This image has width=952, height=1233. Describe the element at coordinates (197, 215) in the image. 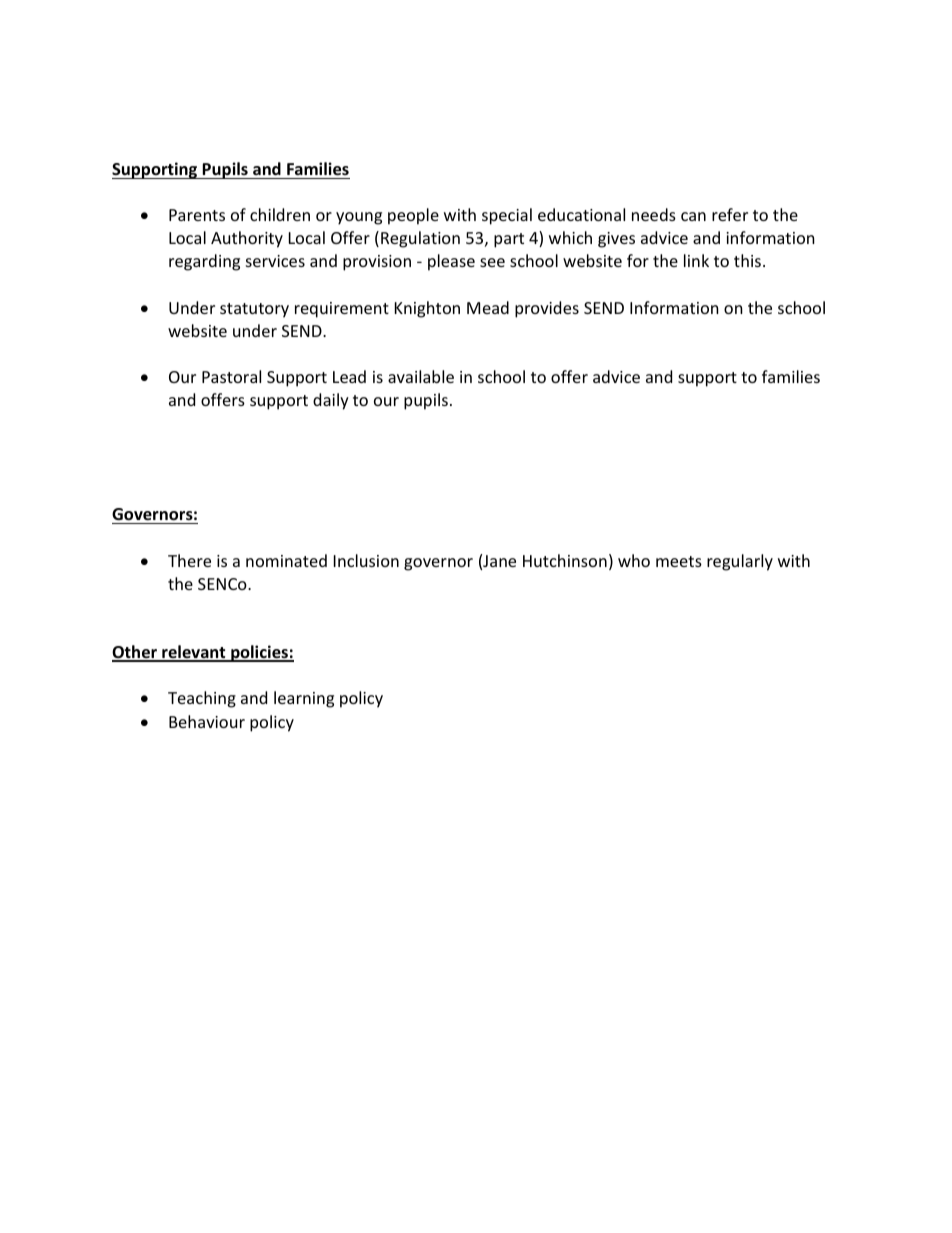

I see `Parents` at that location.
